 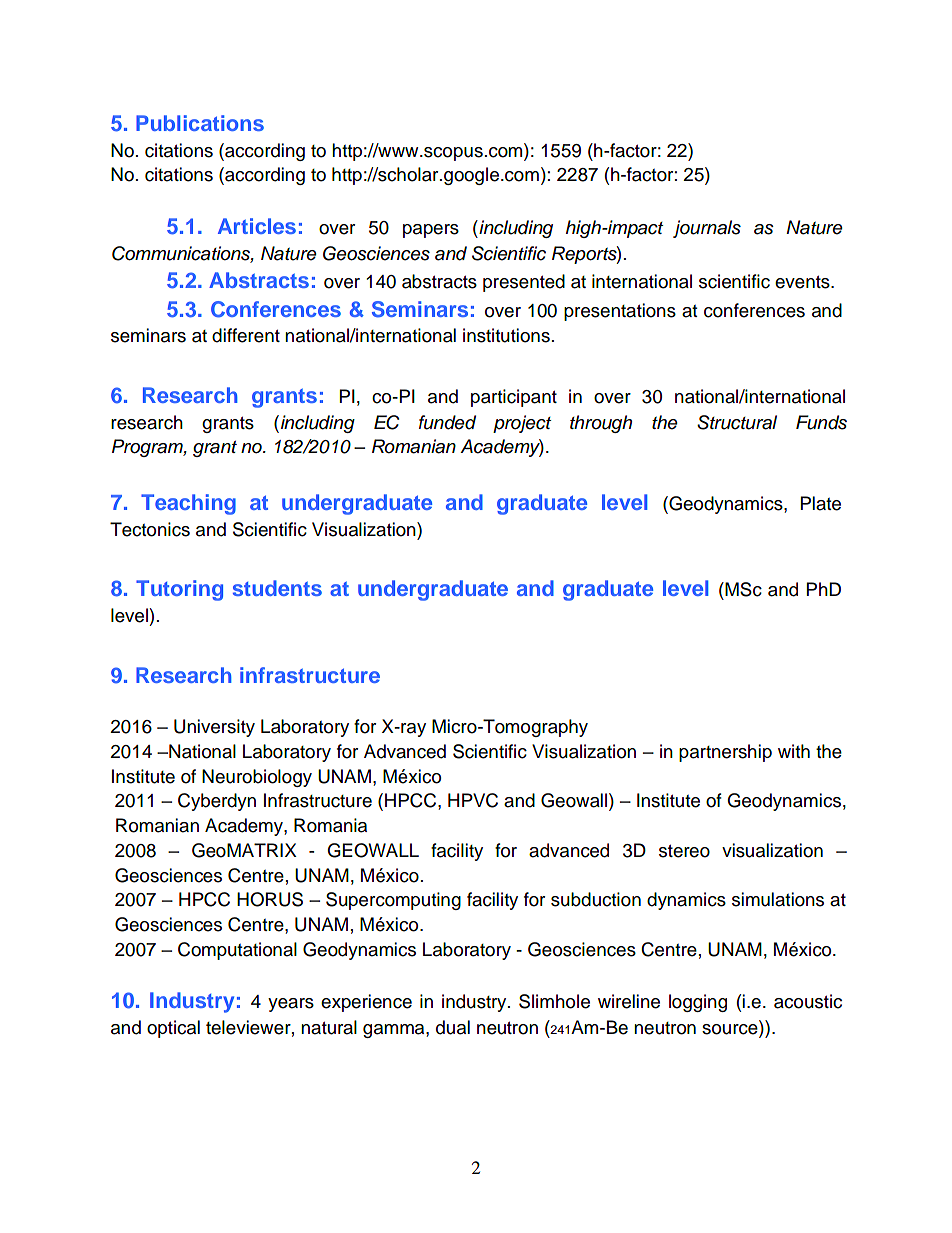 What do you see at coordinates (291, 1005) in the document?
I see `years` at bounding box center [291, 1005].
